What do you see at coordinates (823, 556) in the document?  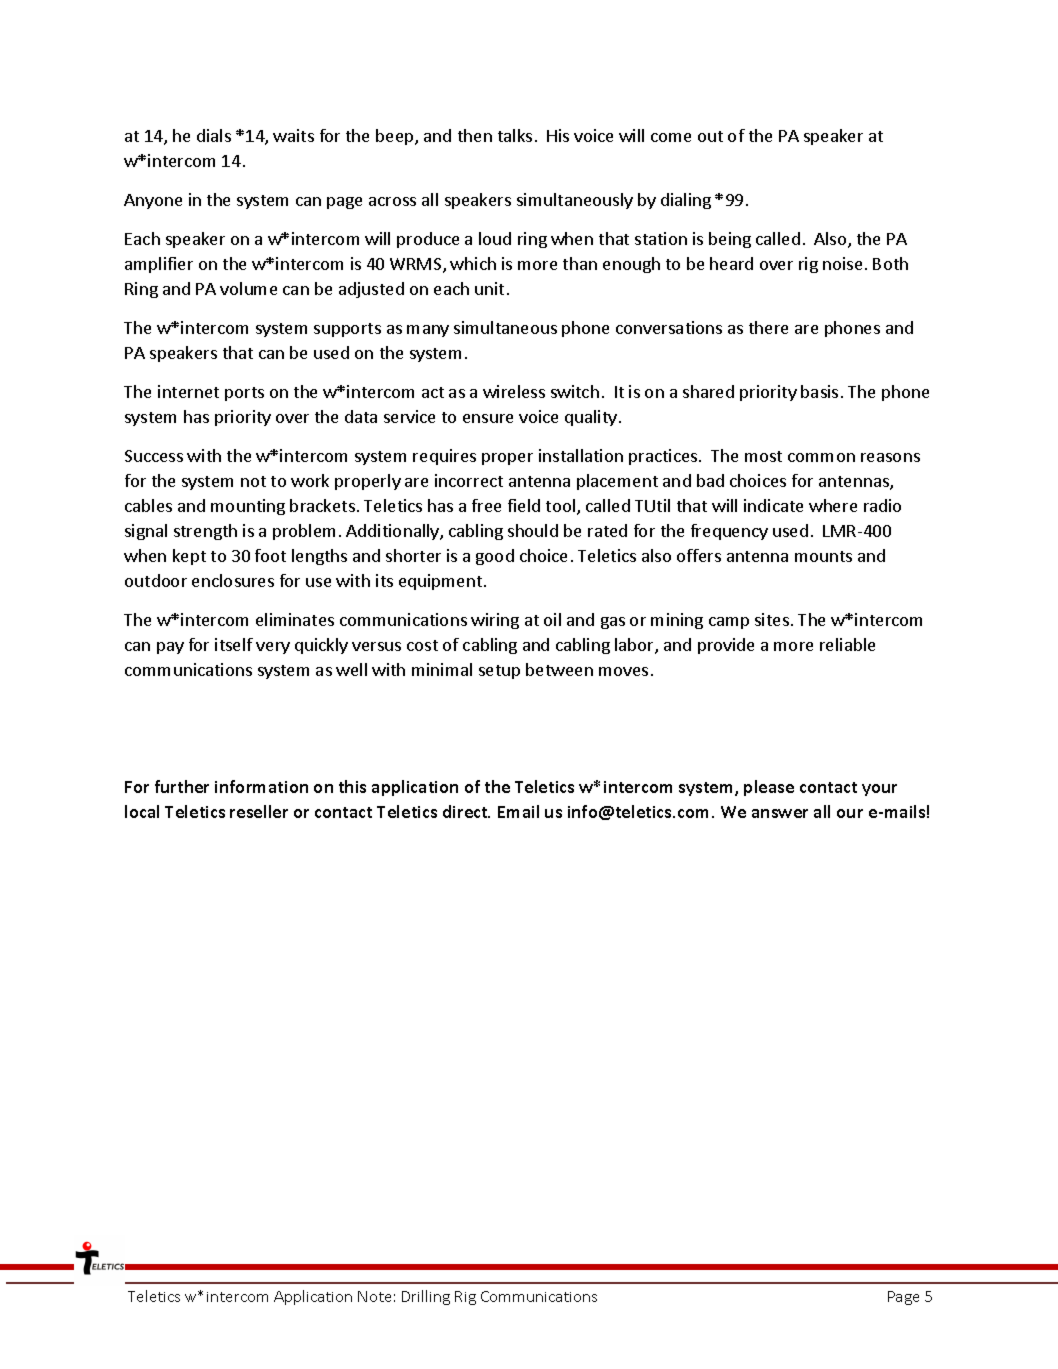 I see `mounts` at bounding box center [823, 556].
